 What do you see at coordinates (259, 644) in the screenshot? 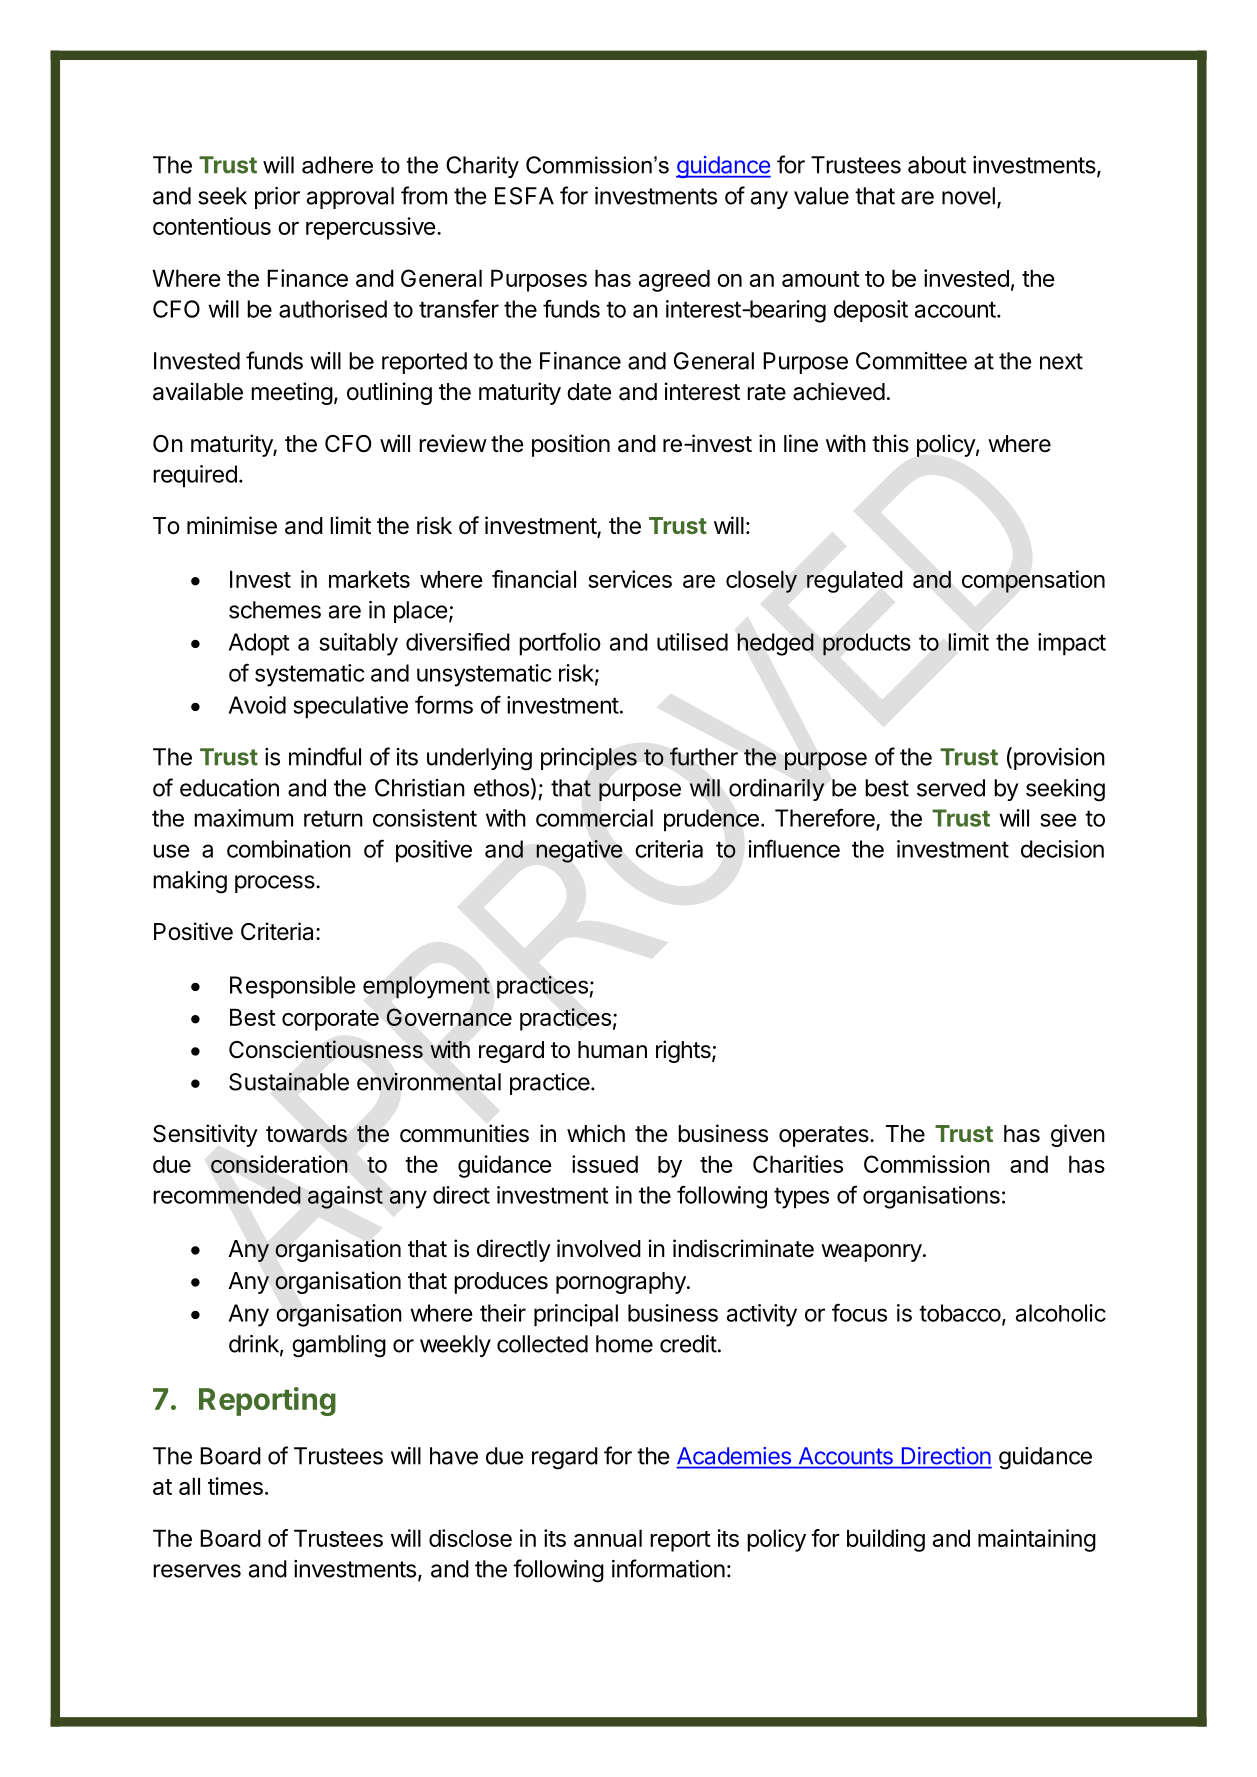
I see `Adopt` at bounding box center [259, 644].
